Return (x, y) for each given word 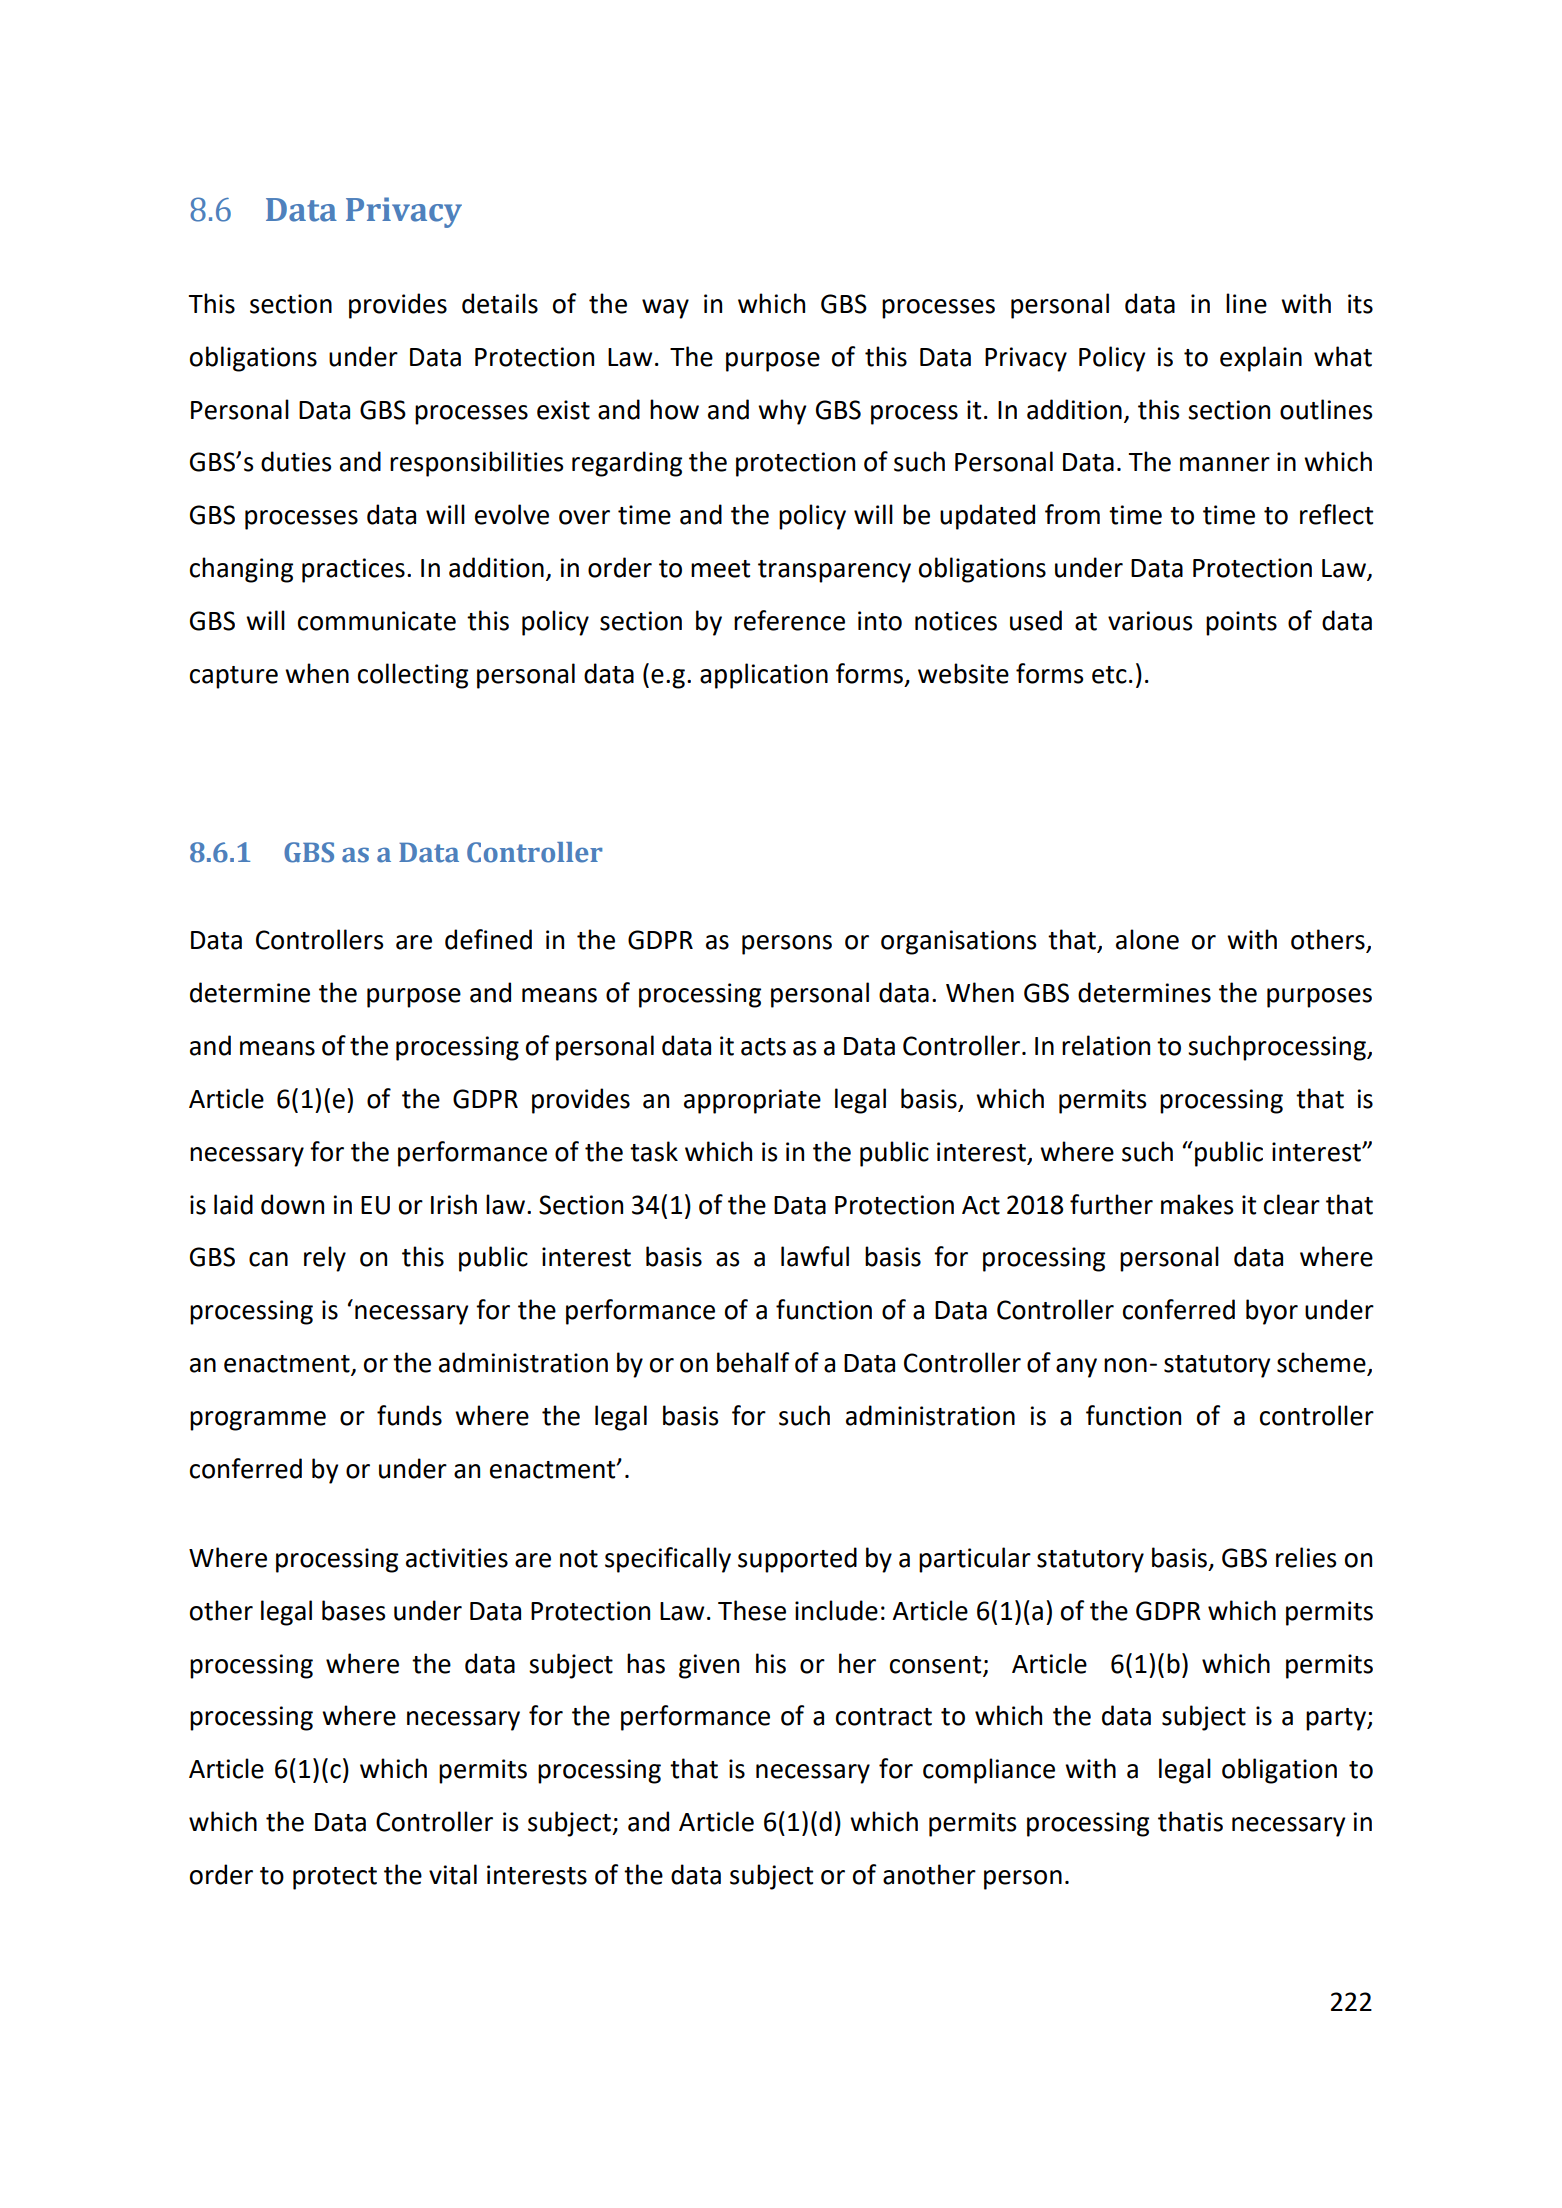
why (782, 412)
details (500, 303)
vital (453, 1874)
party (1337, 1719)
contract (884, 1717)
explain (1261, 359)
